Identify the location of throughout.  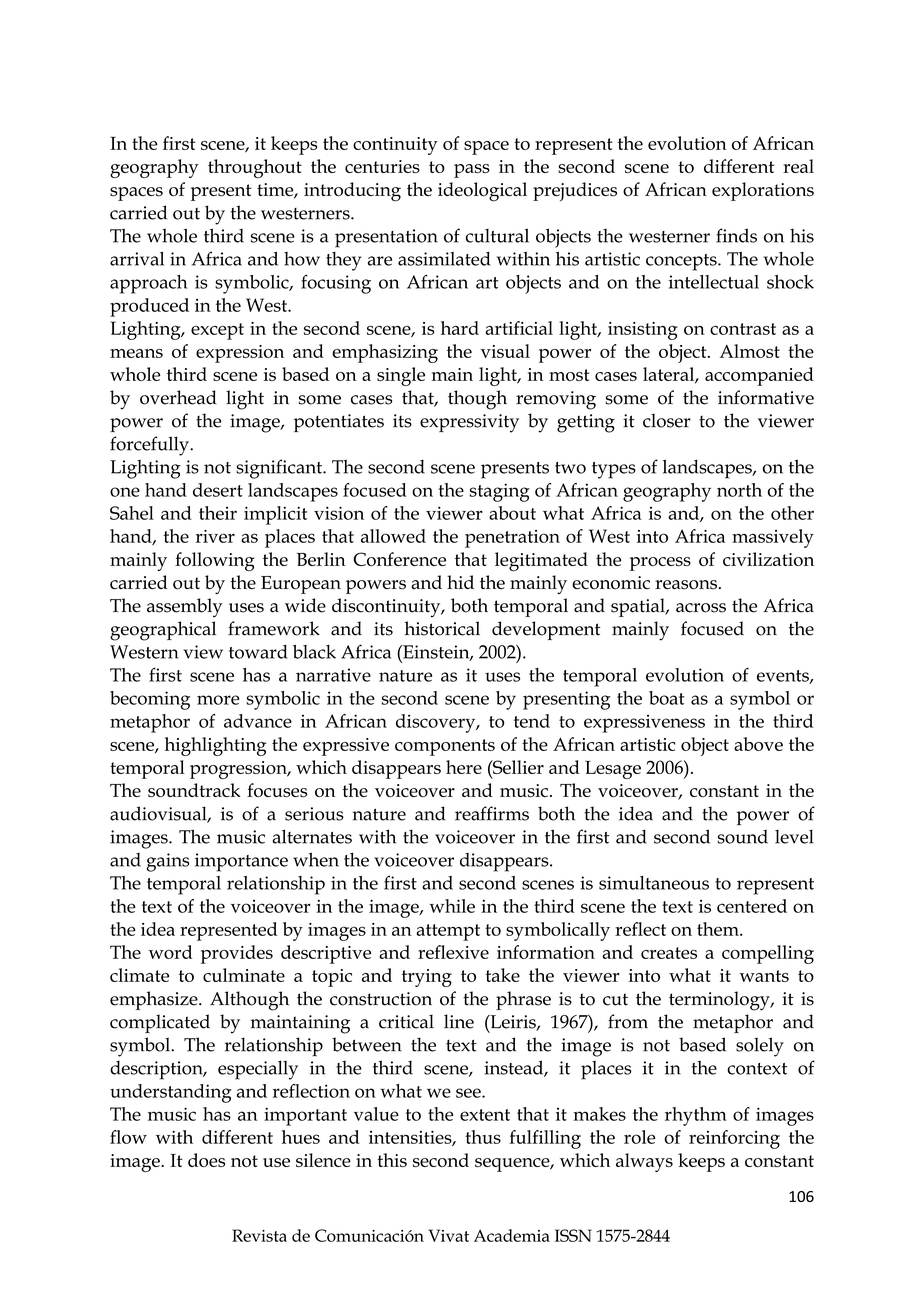
(255, 168).
